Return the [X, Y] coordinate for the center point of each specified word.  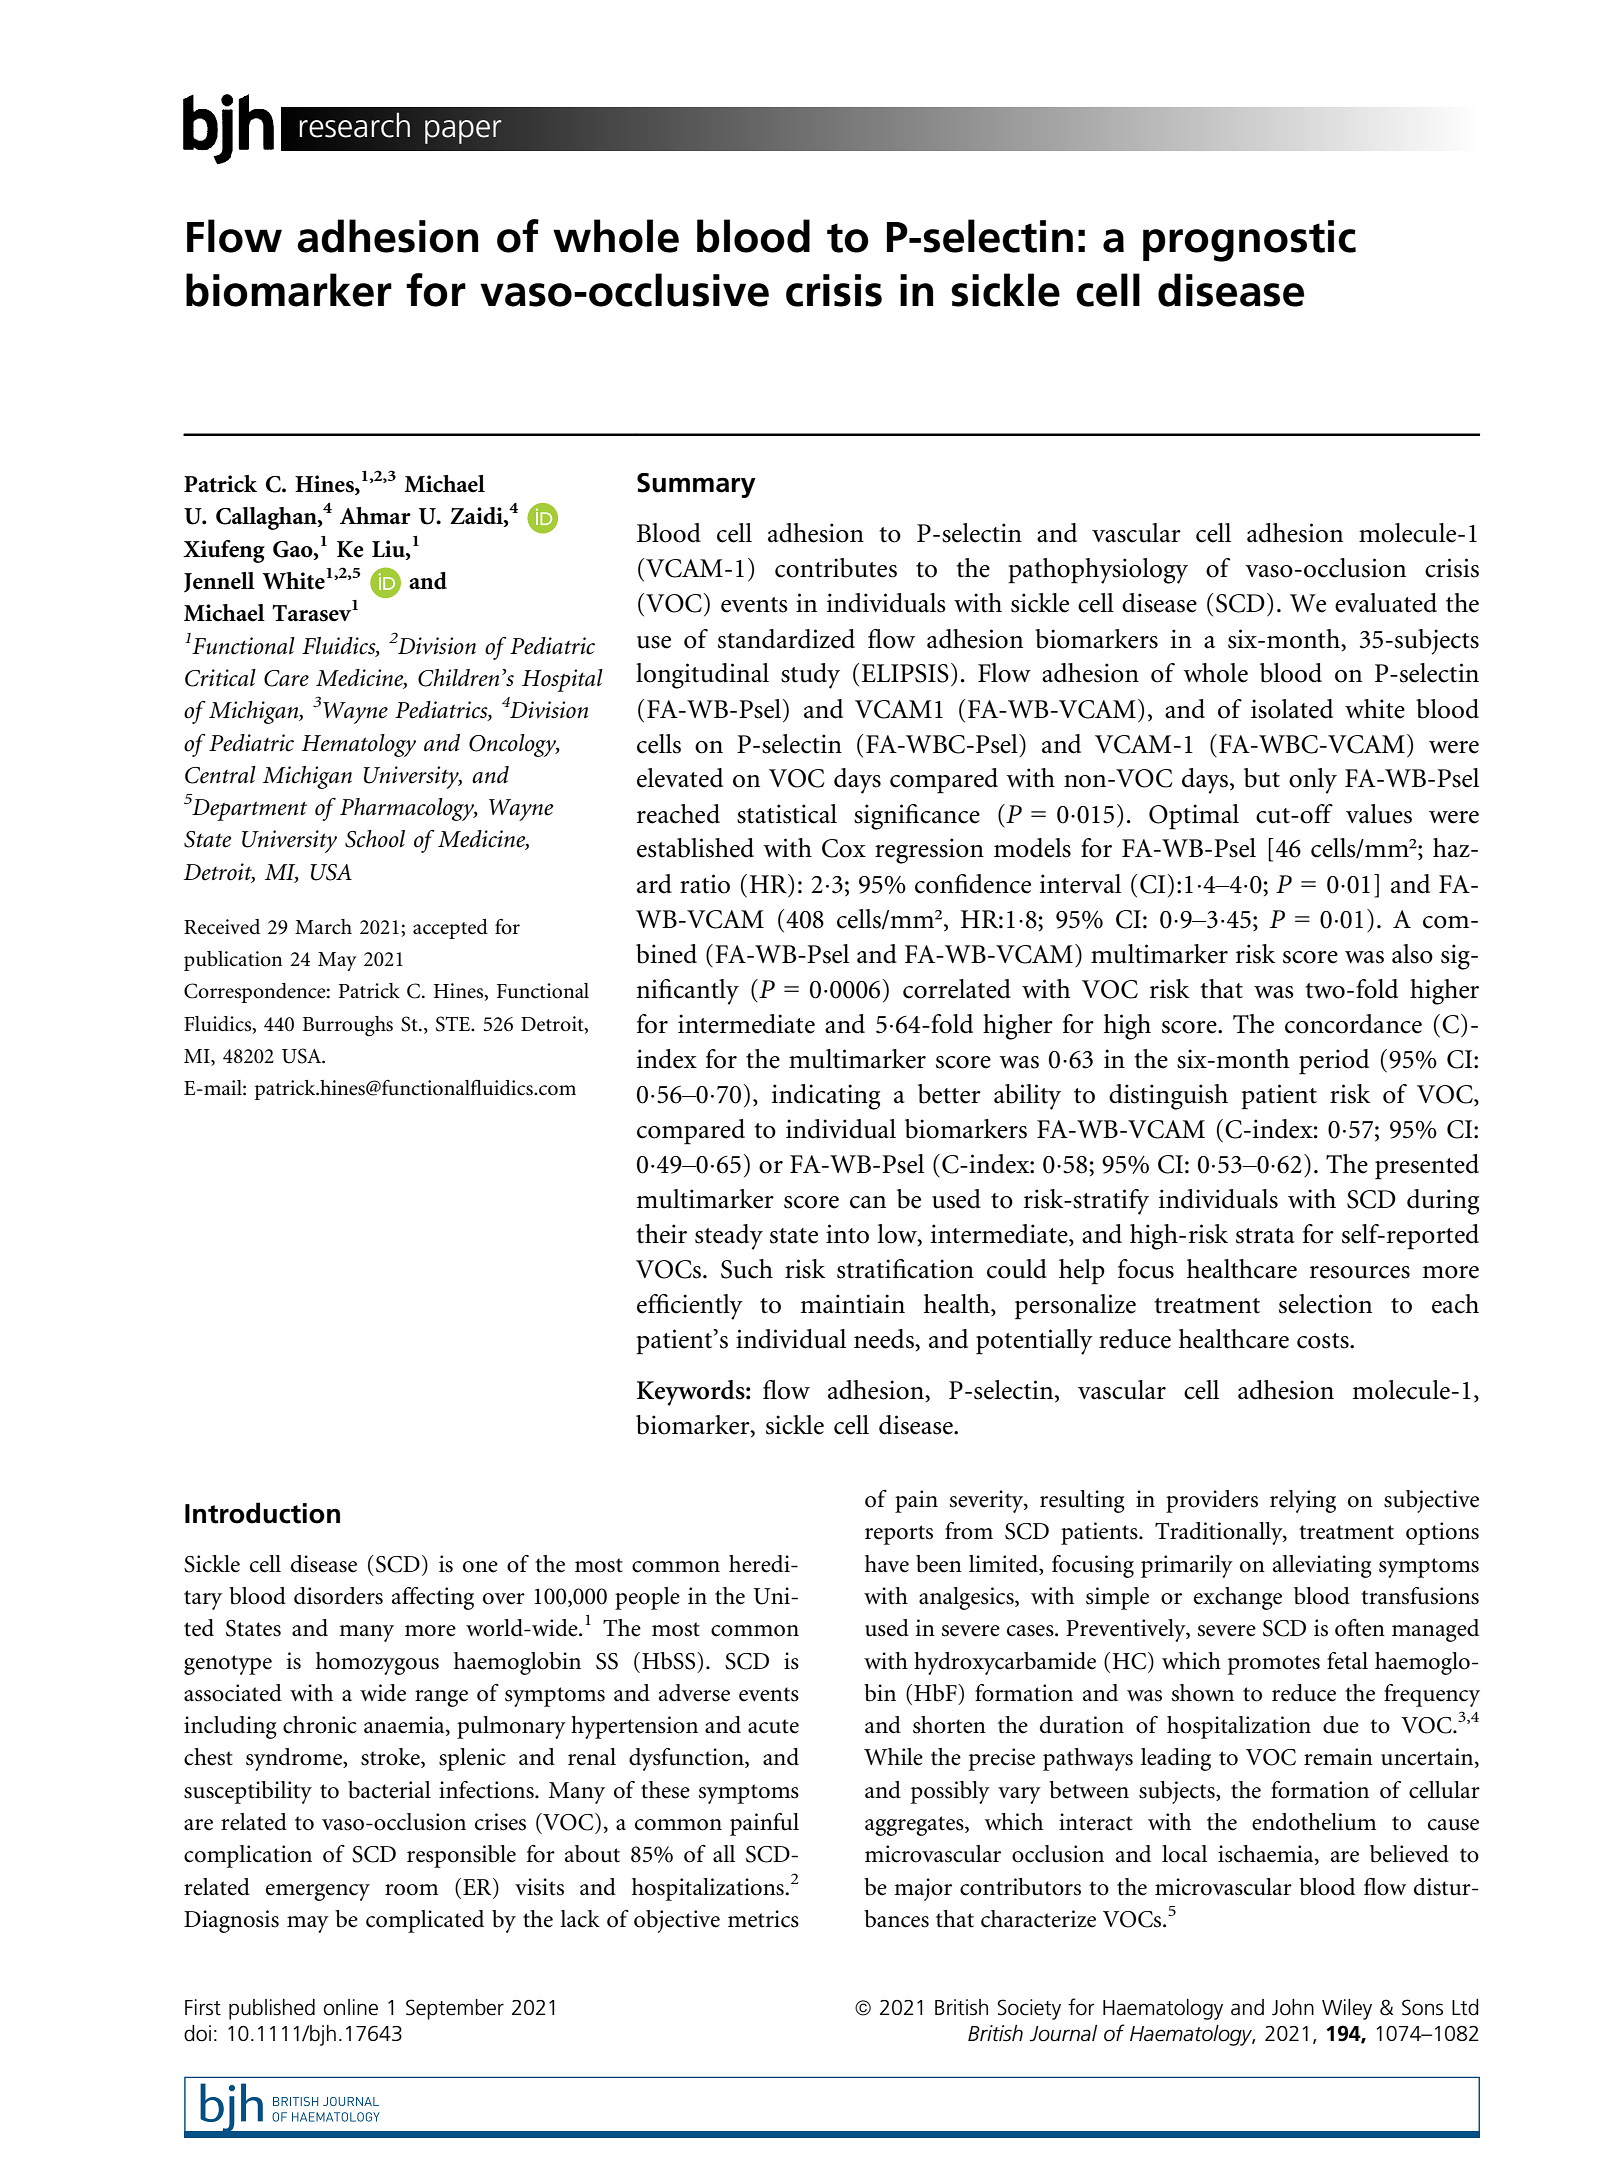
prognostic [1249, 241]
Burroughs [348, 1026]
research [354, 125]
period [1334, 1062]
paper [463, 132]
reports [899, 1535]
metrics [763, 1919]
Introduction [262, 1513]
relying [1303, 1501]
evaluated [1386, 603]
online [350, 2007]
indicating [826, 1097]
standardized [786, 639]
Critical [220, 678]
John [1293, 2007]
